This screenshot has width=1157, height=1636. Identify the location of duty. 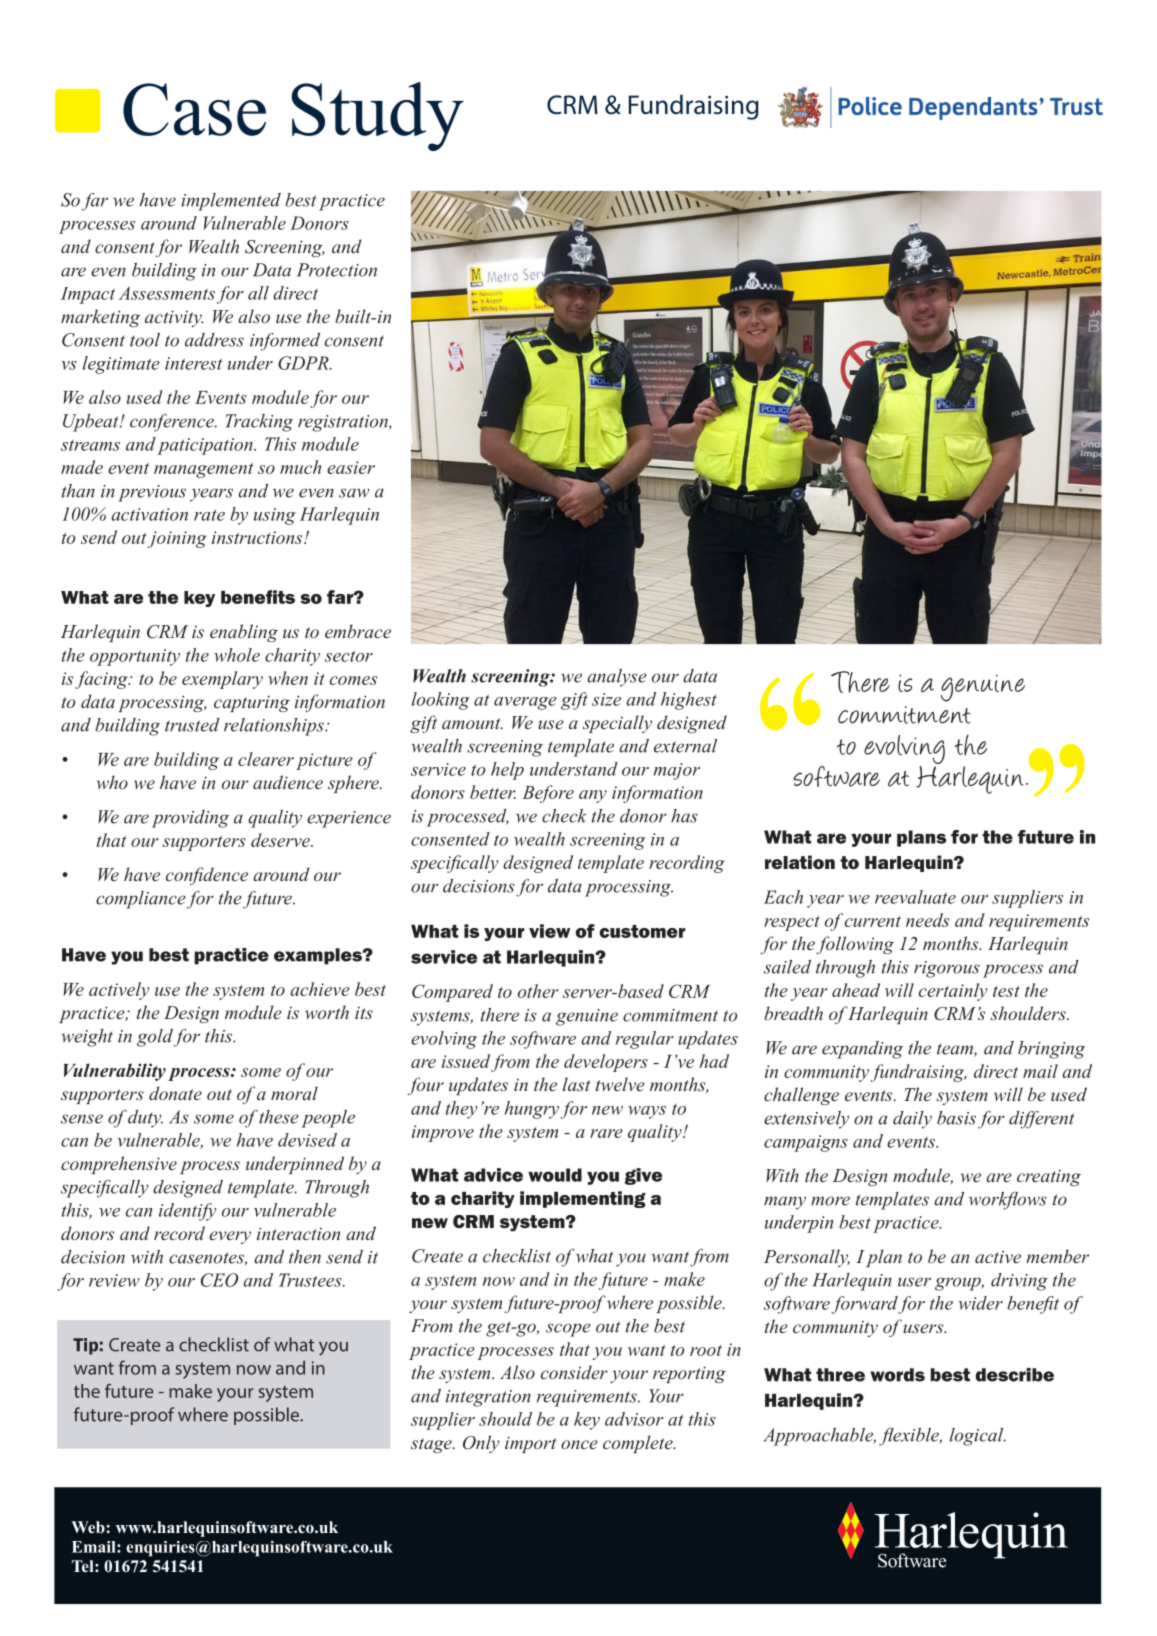
(145, 1119).
